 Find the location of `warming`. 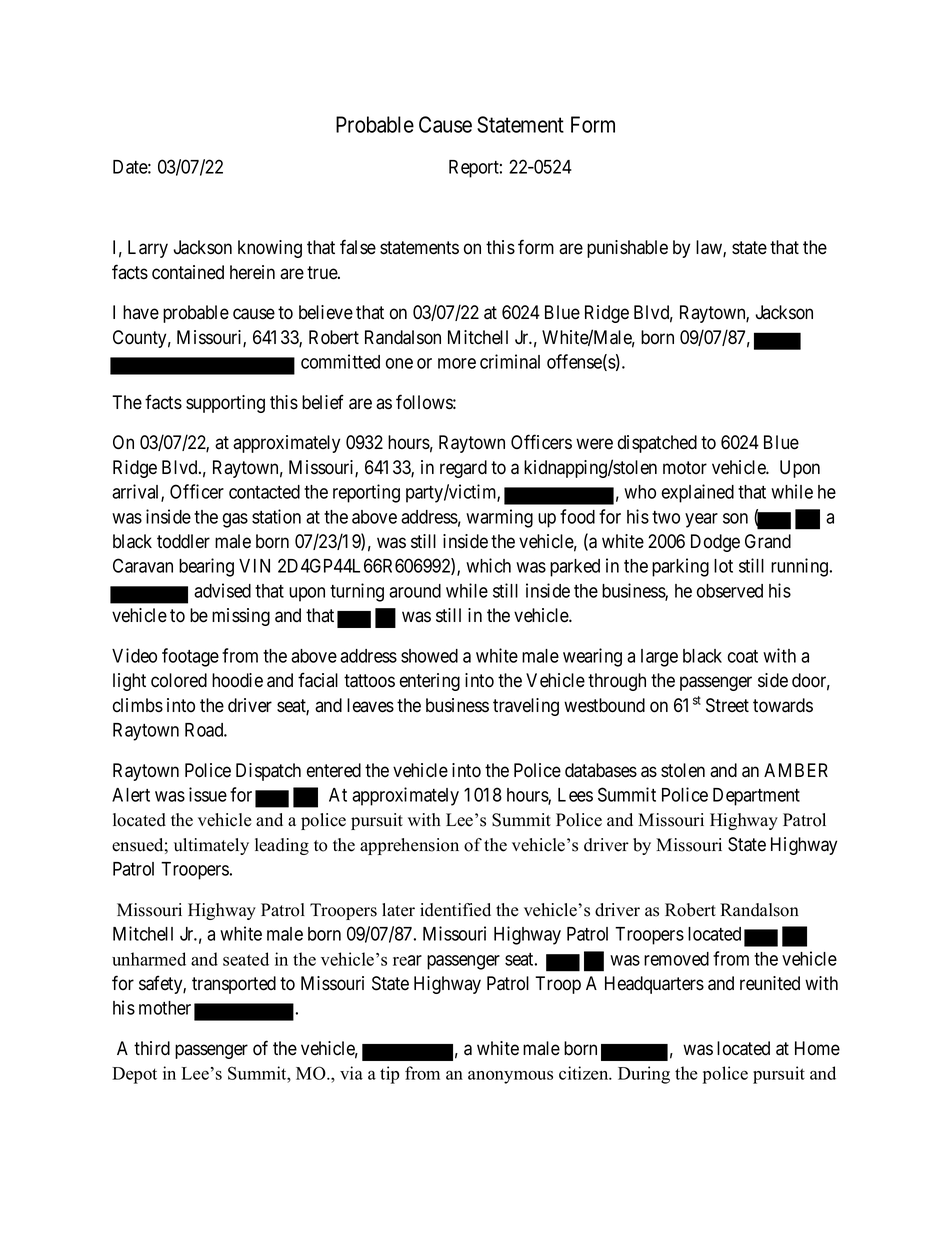

warming is located at coordinates (499, 518).
